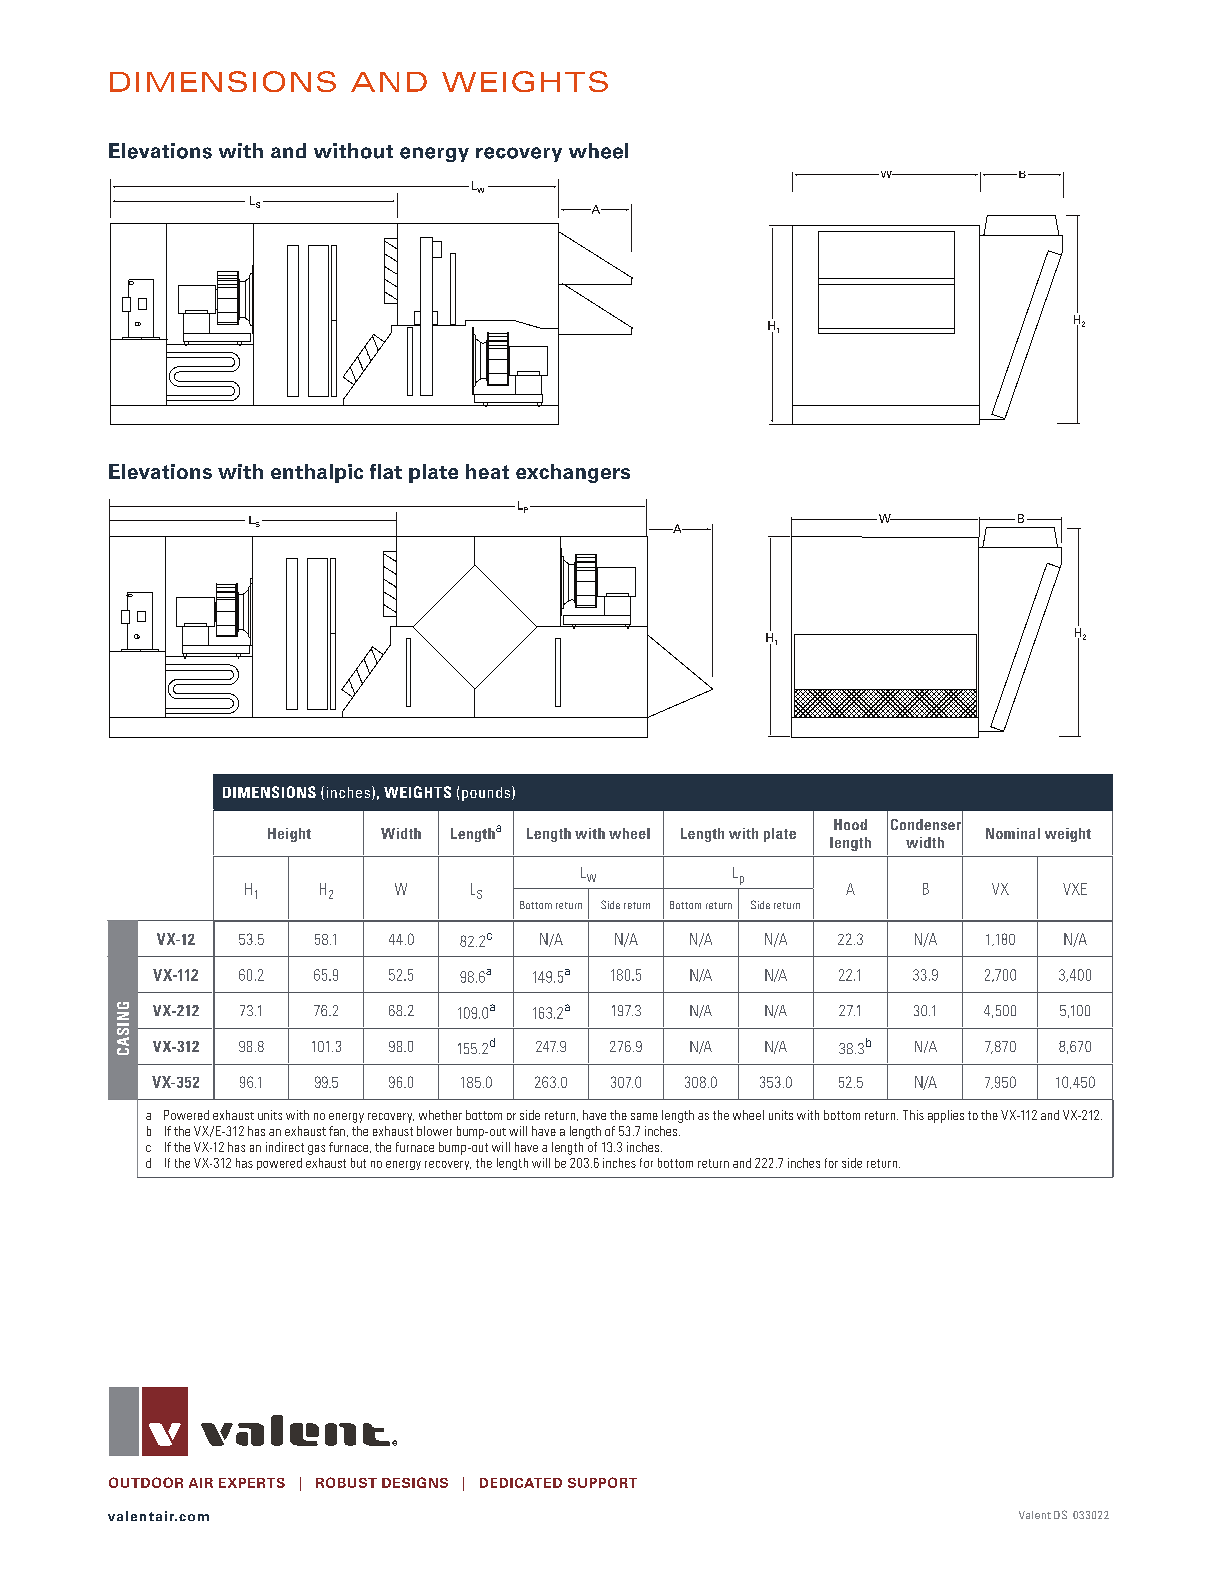 Image resolution: width=1217 pixels, height=1575 pixels. Describe the element at coordinates (602, 1482) in the page. I see `SUPPORT` at that location.
